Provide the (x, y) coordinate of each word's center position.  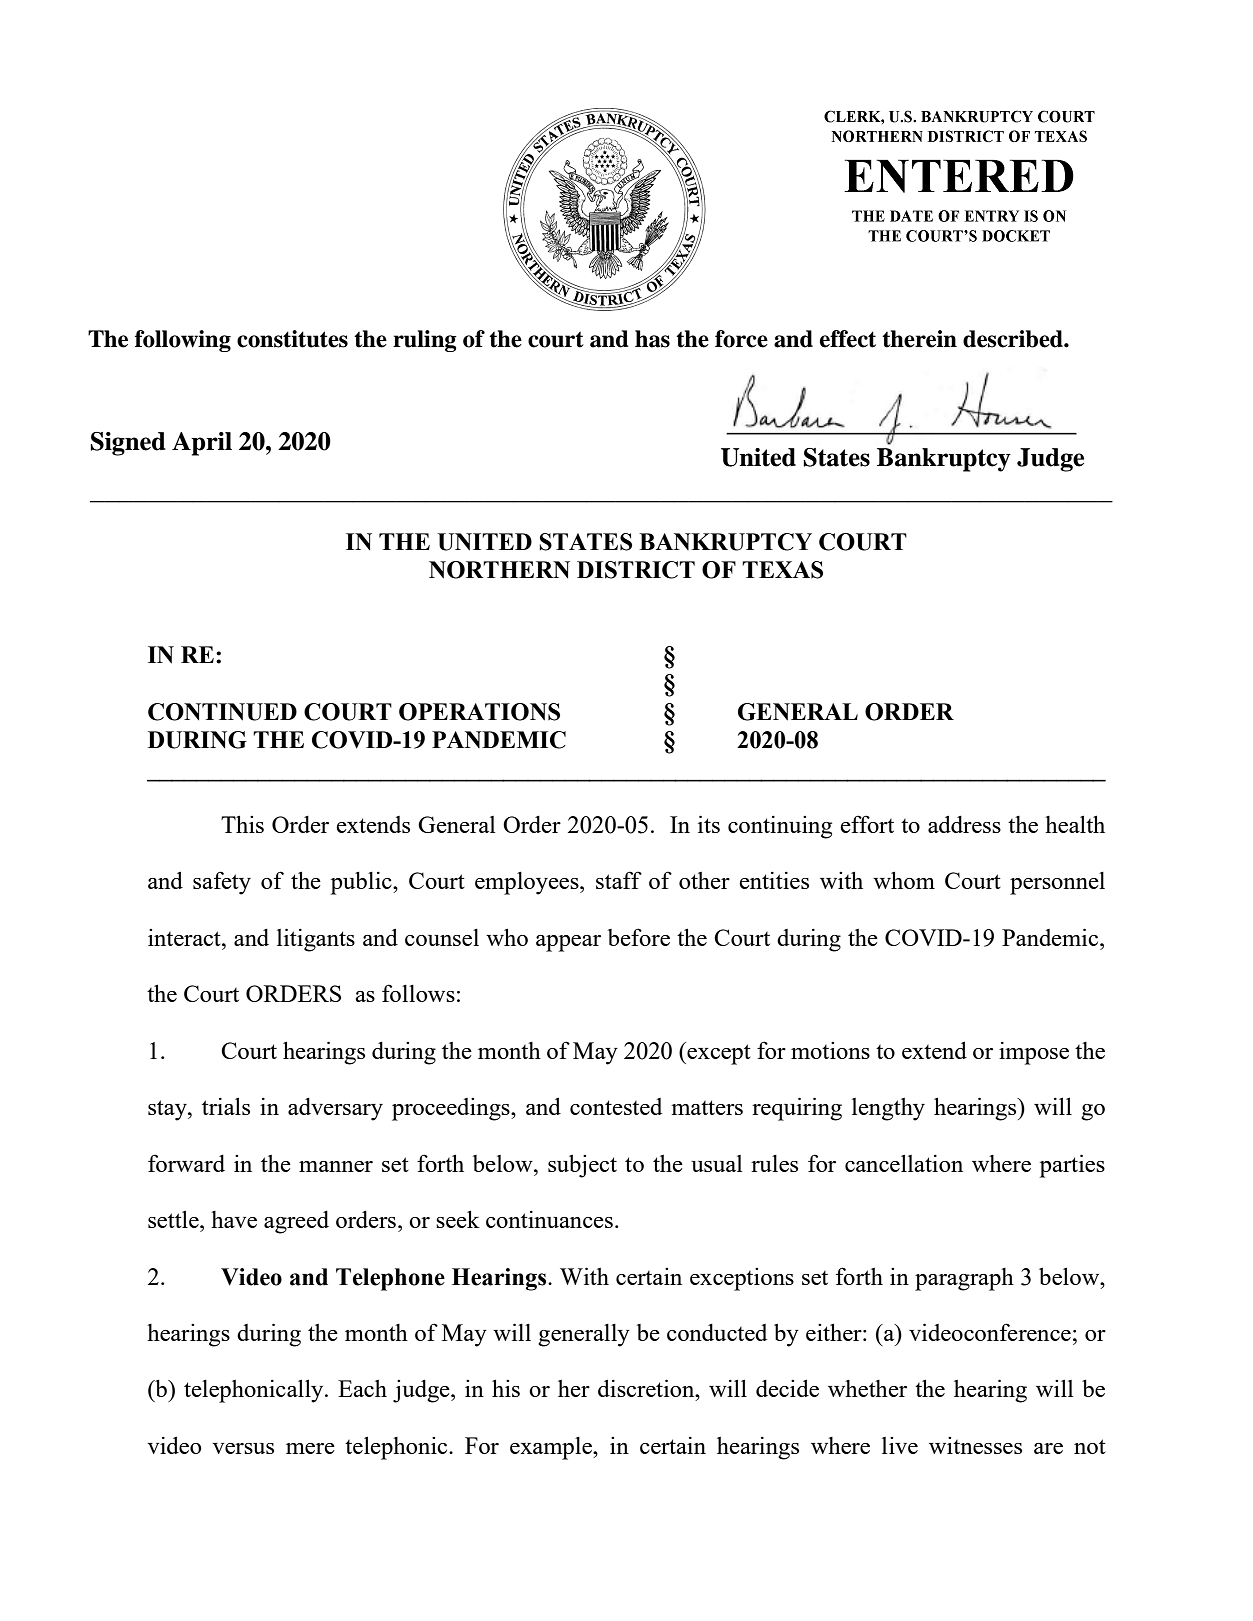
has (652, 339)
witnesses (975, 1445)
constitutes (292, 339)
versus (243, 1448)
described (1014, 339)
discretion (647, 1388)
